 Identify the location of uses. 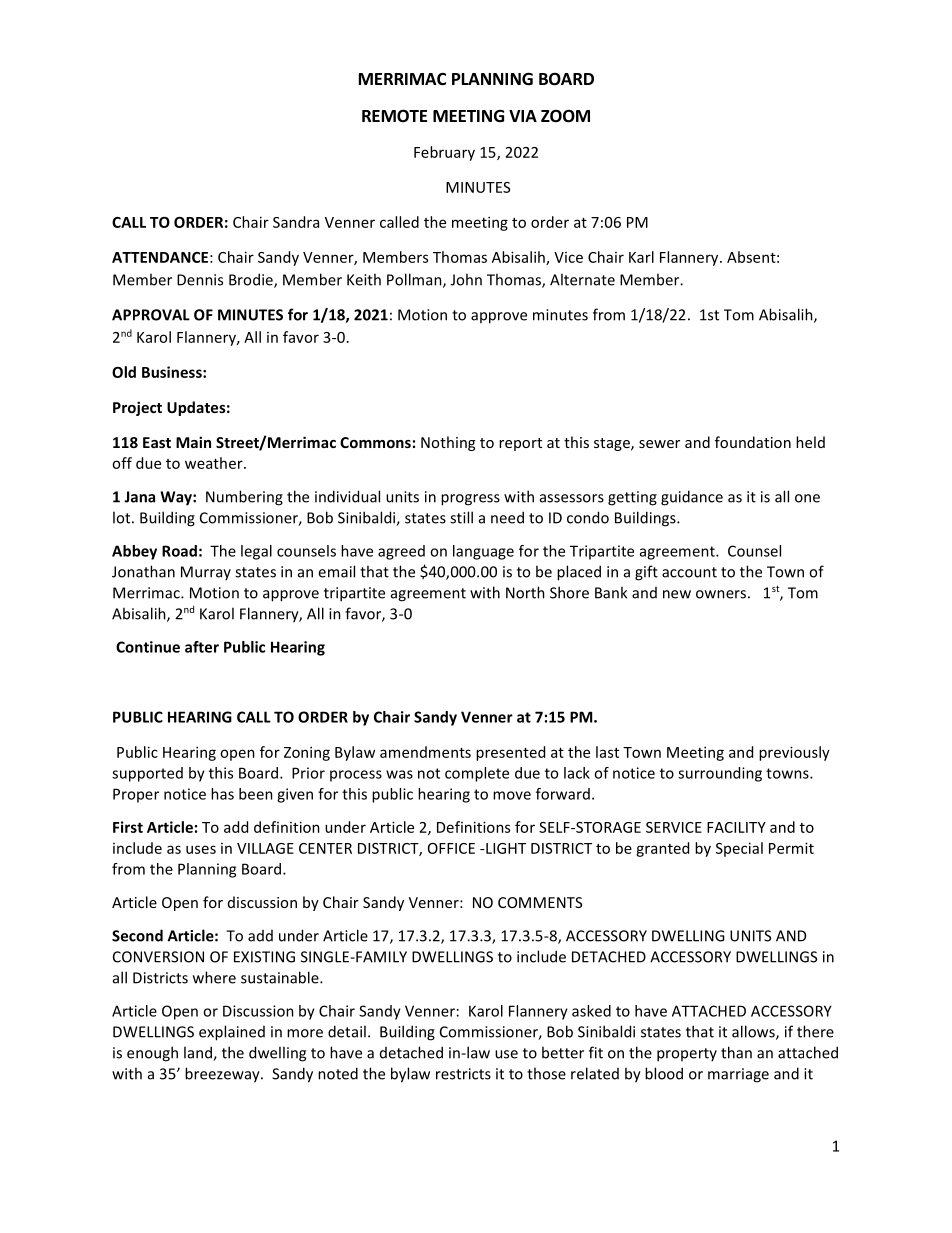
(201, 849).
